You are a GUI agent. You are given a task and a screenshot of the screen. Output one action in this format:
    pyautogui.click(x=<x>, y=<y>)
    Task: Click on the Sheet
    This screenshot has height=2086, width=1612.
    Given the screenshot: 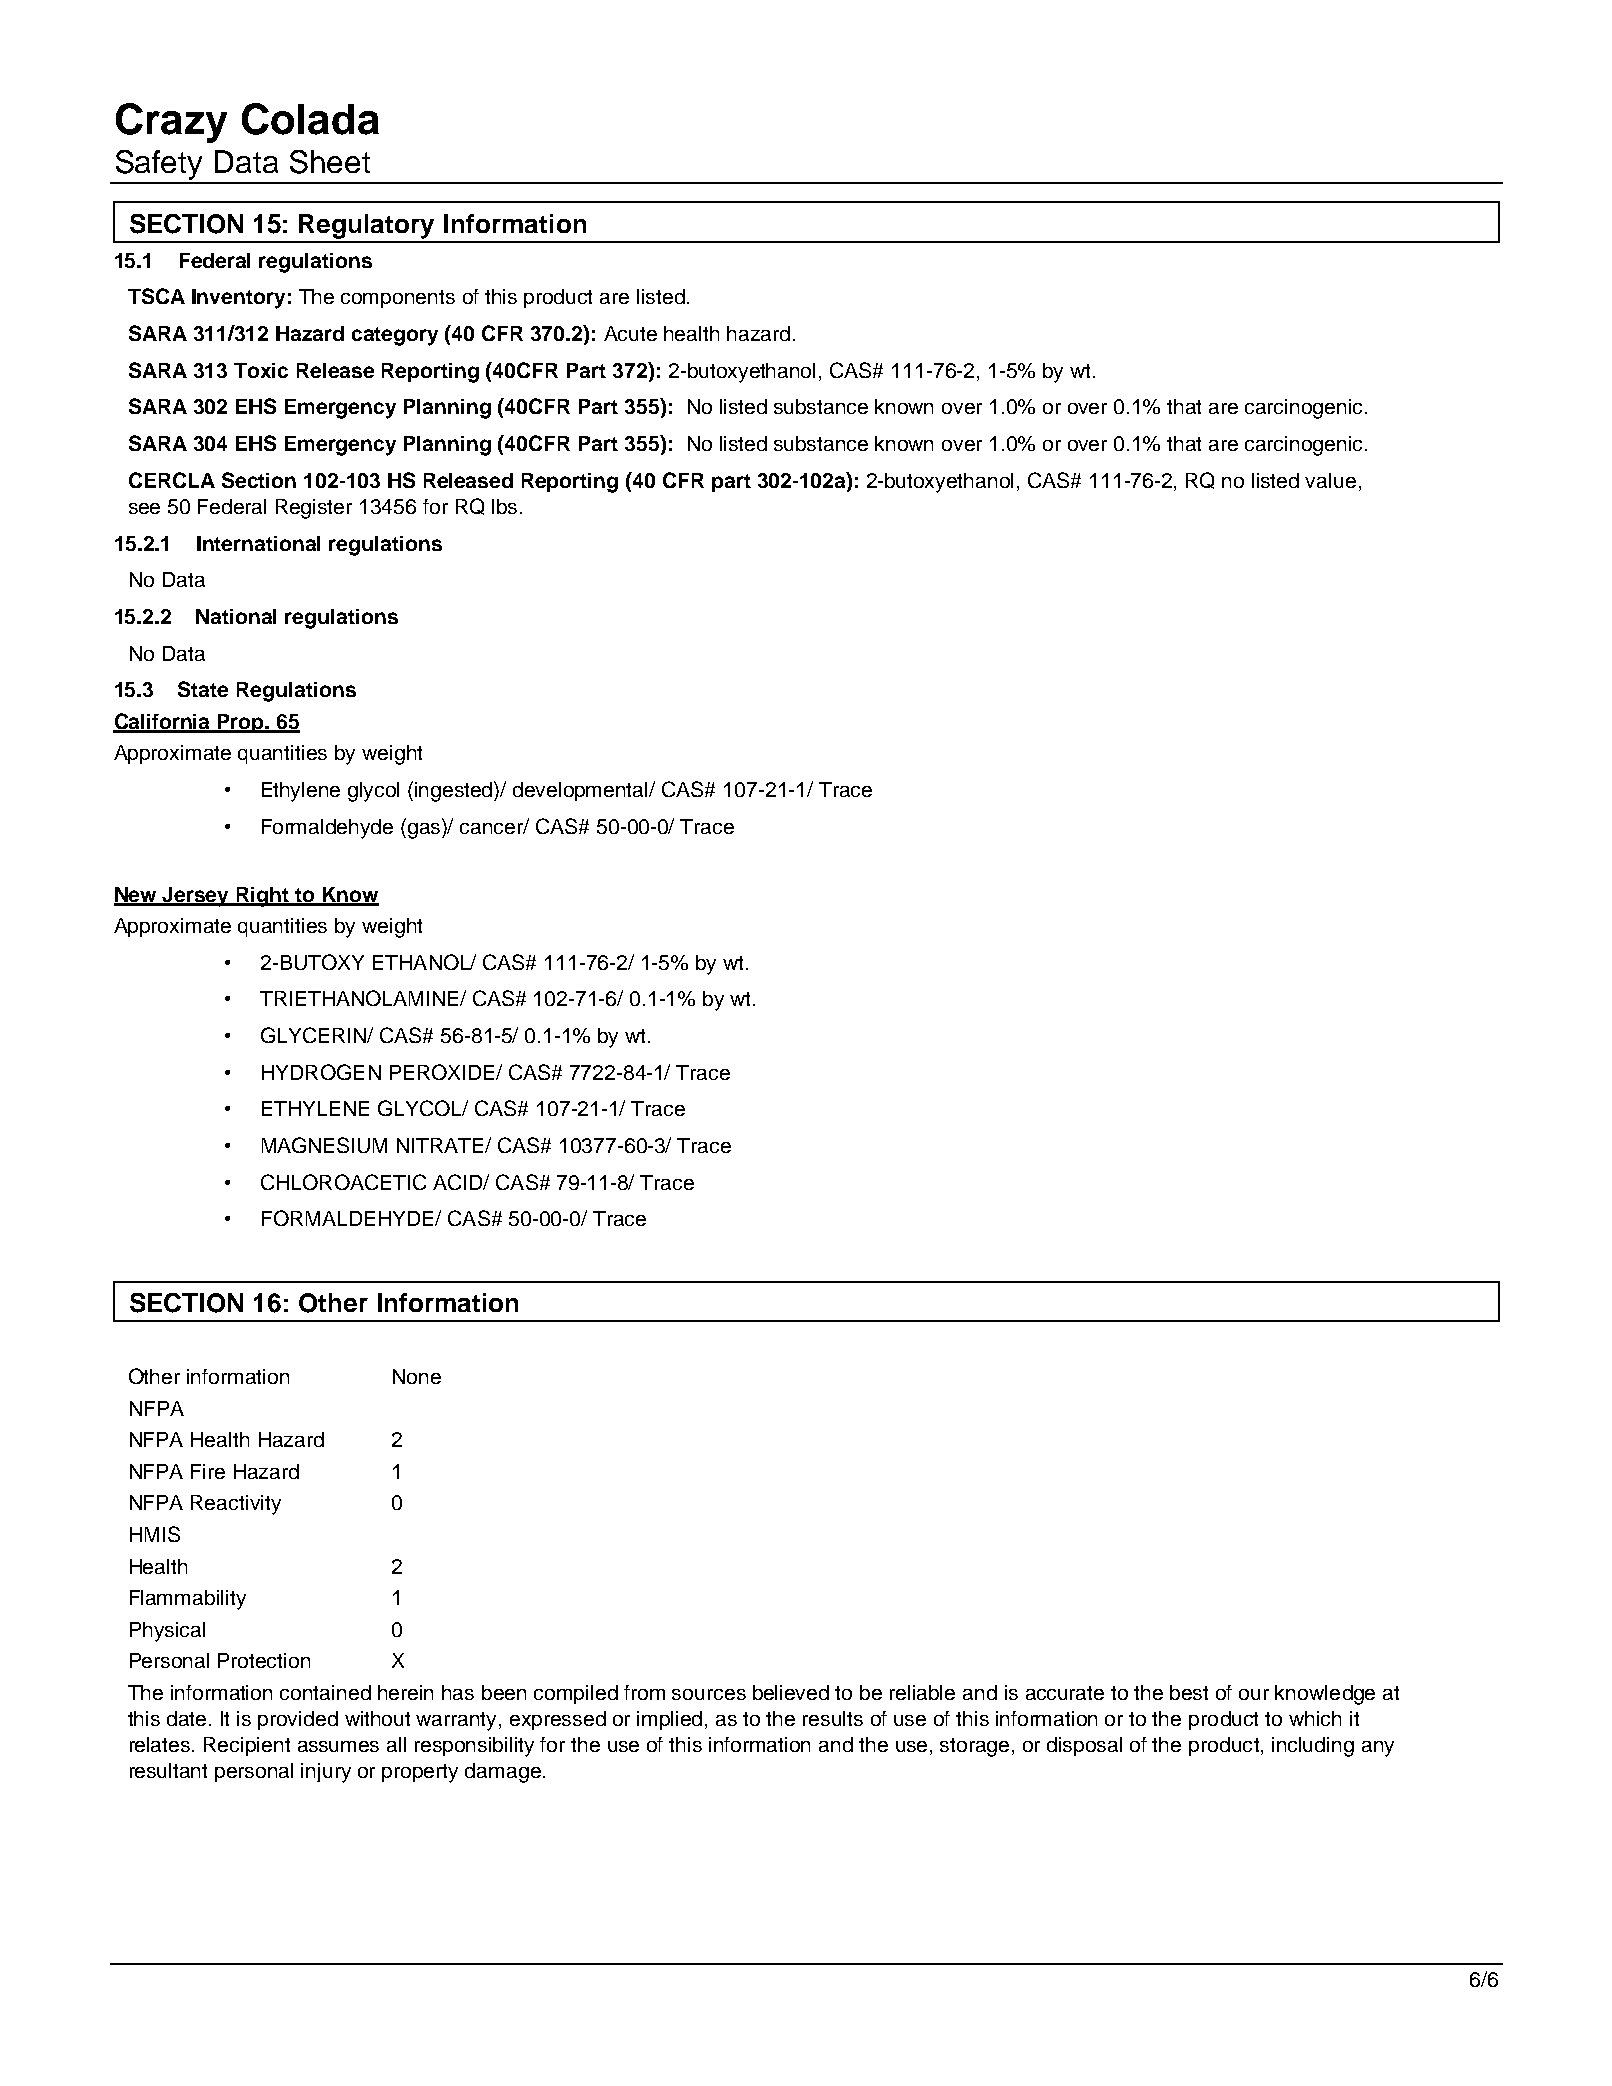 What is the action you would take?
    pyautogui.click(x=330, y=162)
